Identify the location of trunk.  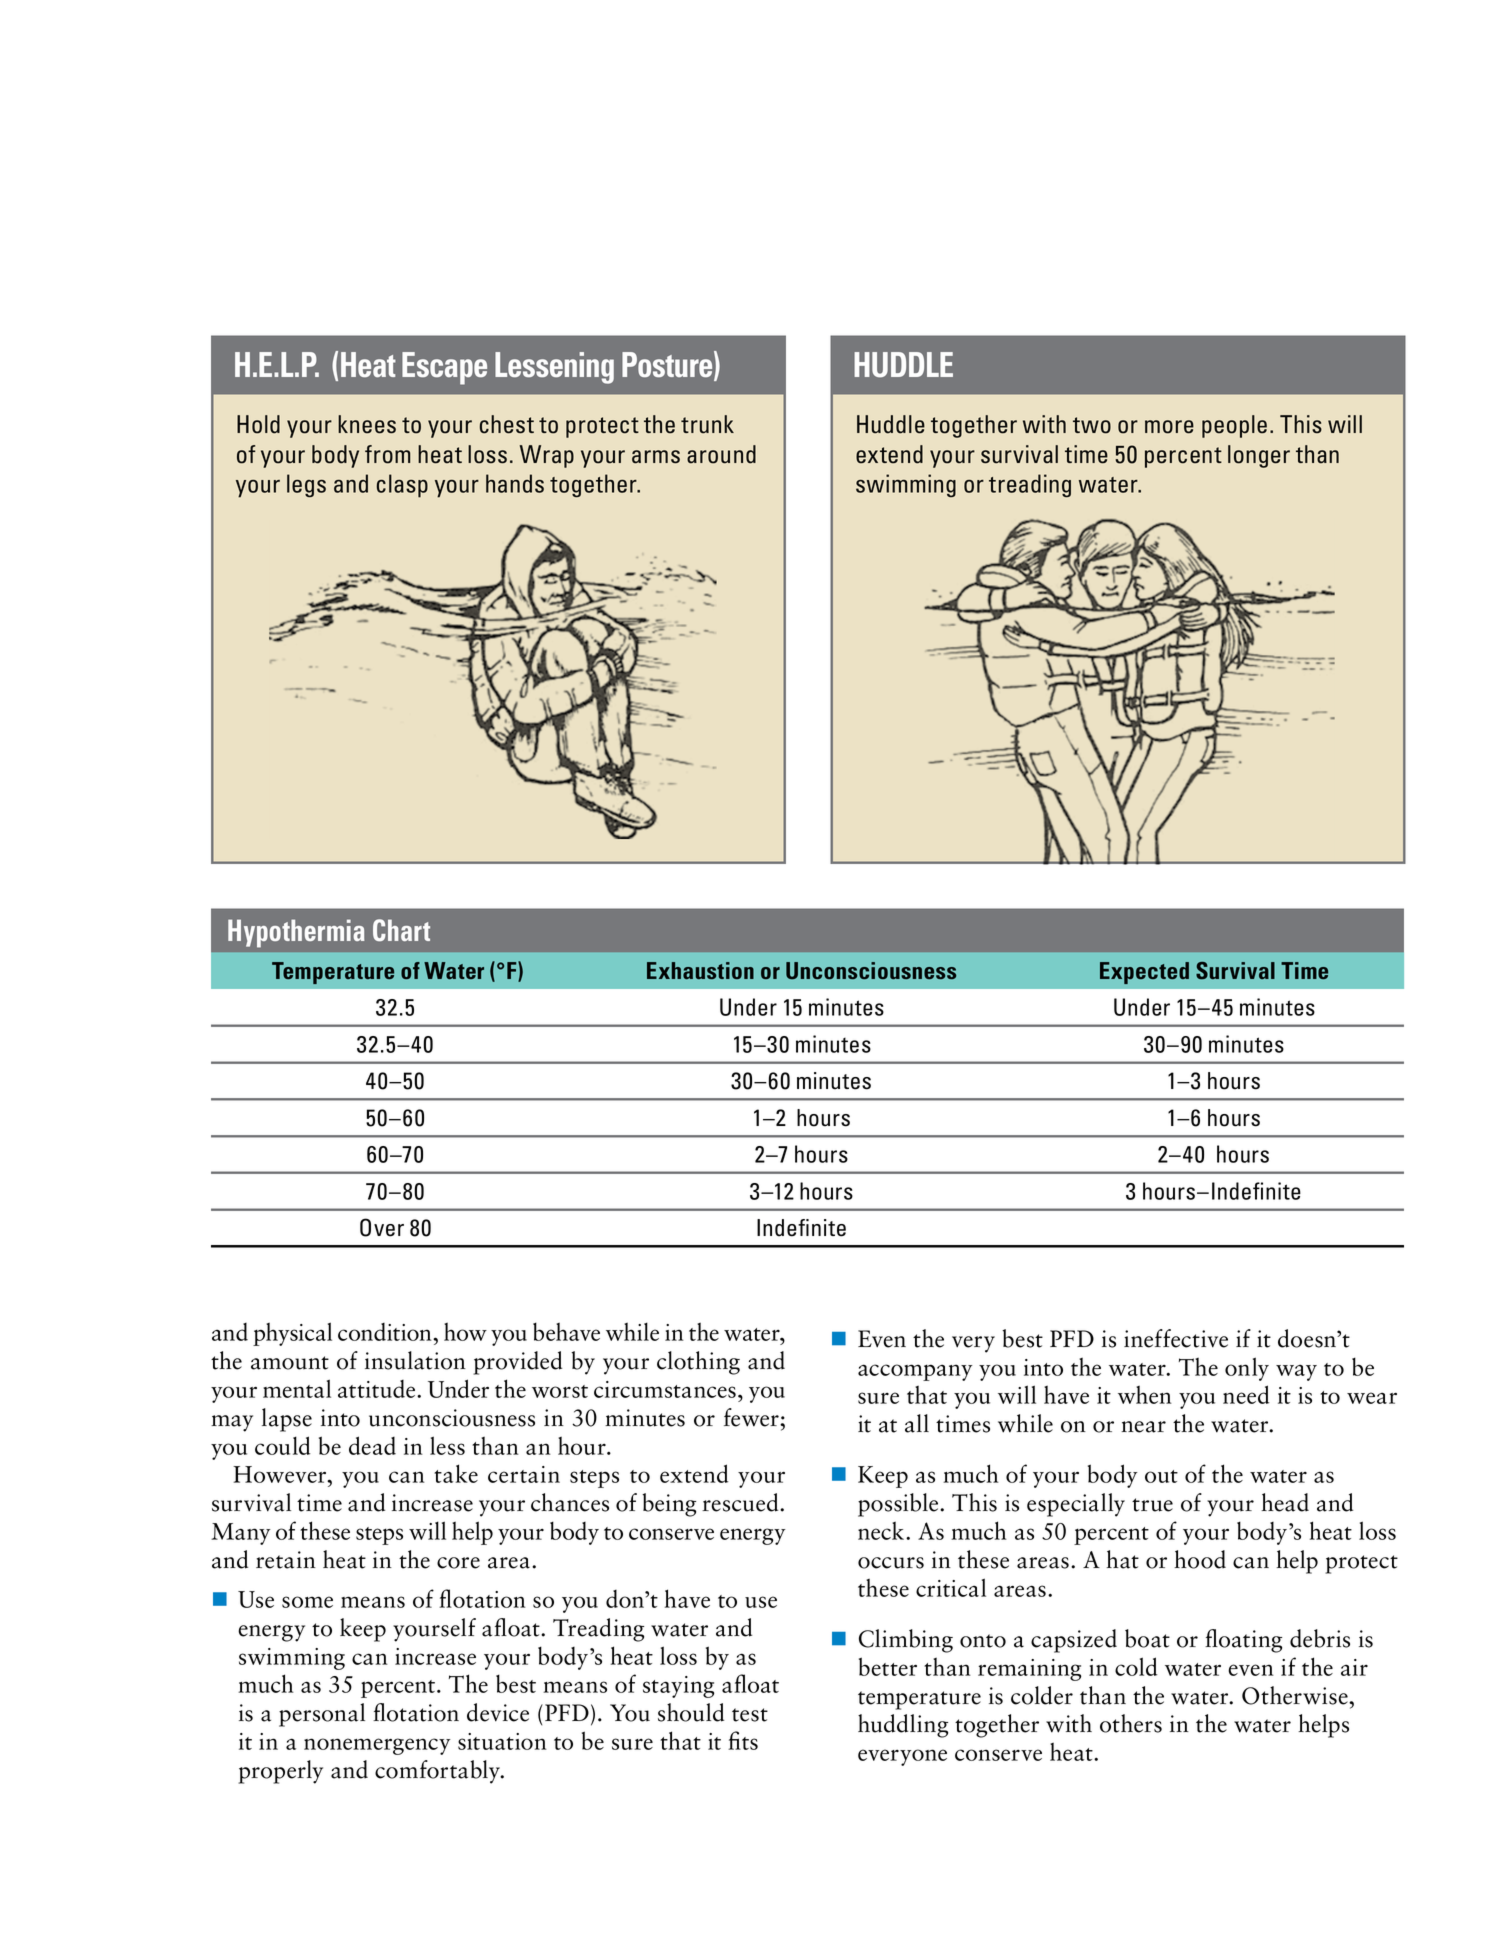
(707, 424).
